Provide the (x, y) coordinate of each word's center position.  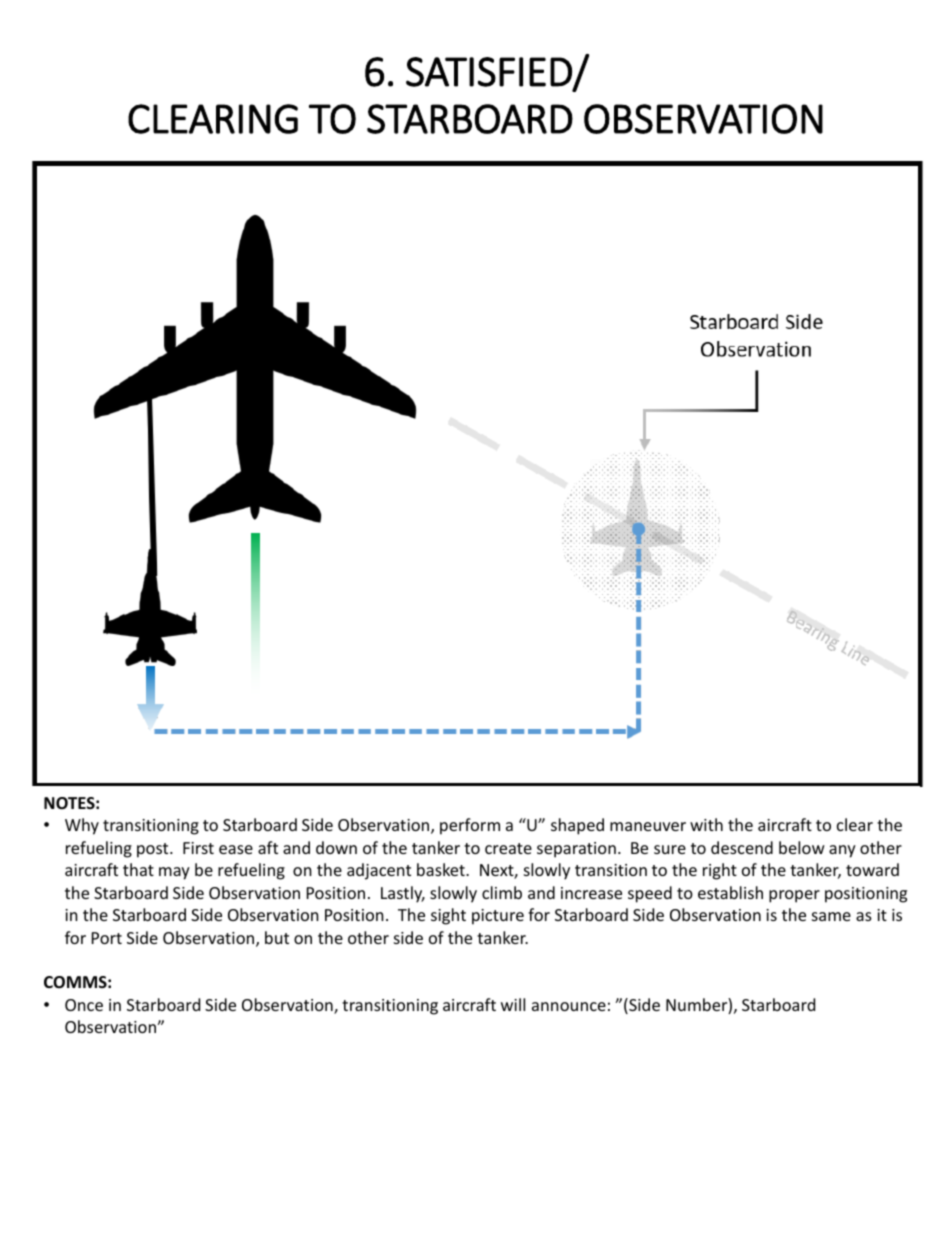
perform (470, 826)
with (706, 824)
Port (107, 938)
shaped (577, 826)
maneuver (648, 826)
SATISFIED (490, 72)
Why (82, 826)
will (513, 1004)
